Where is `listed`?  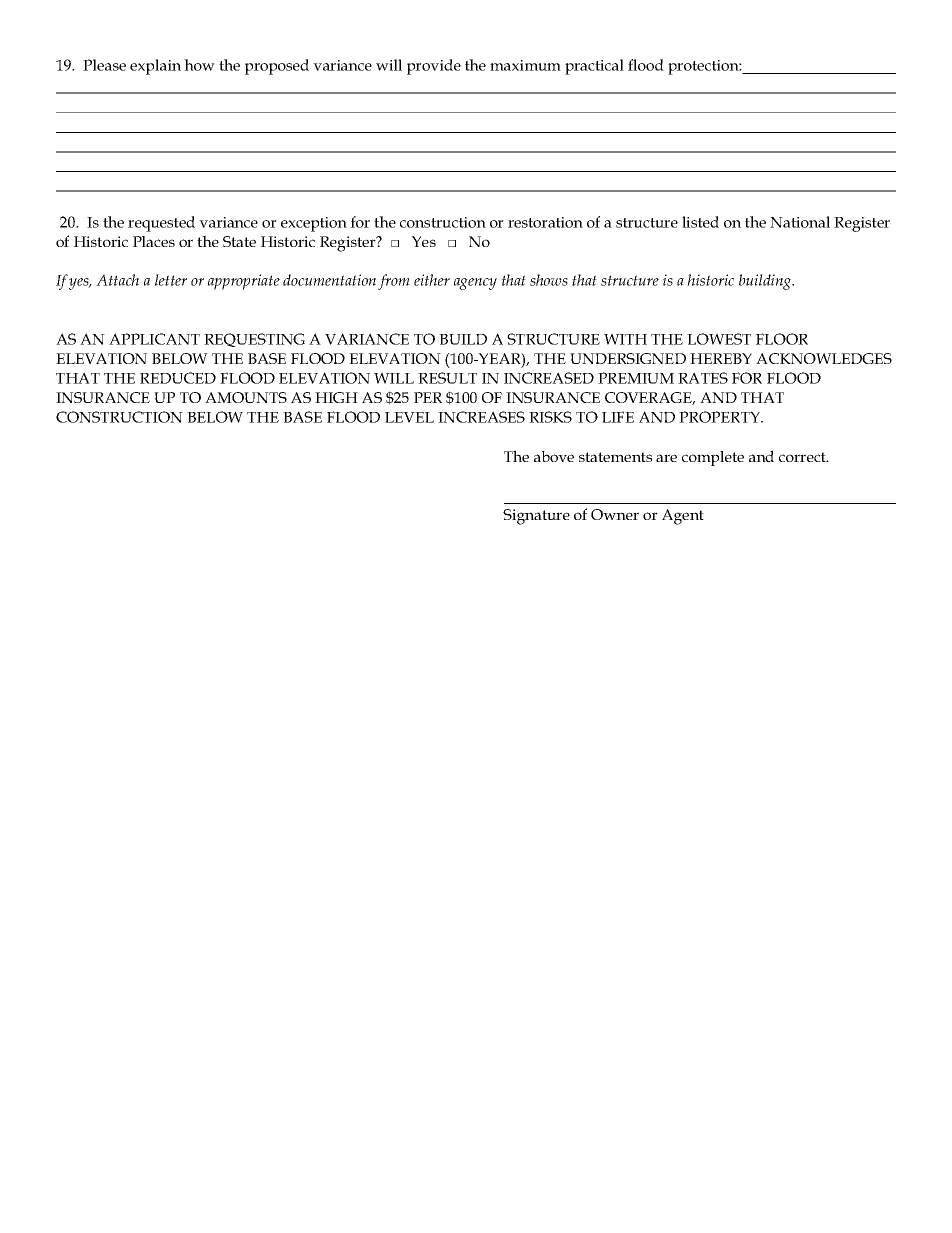
listed is located at coordinates (700, 222).
